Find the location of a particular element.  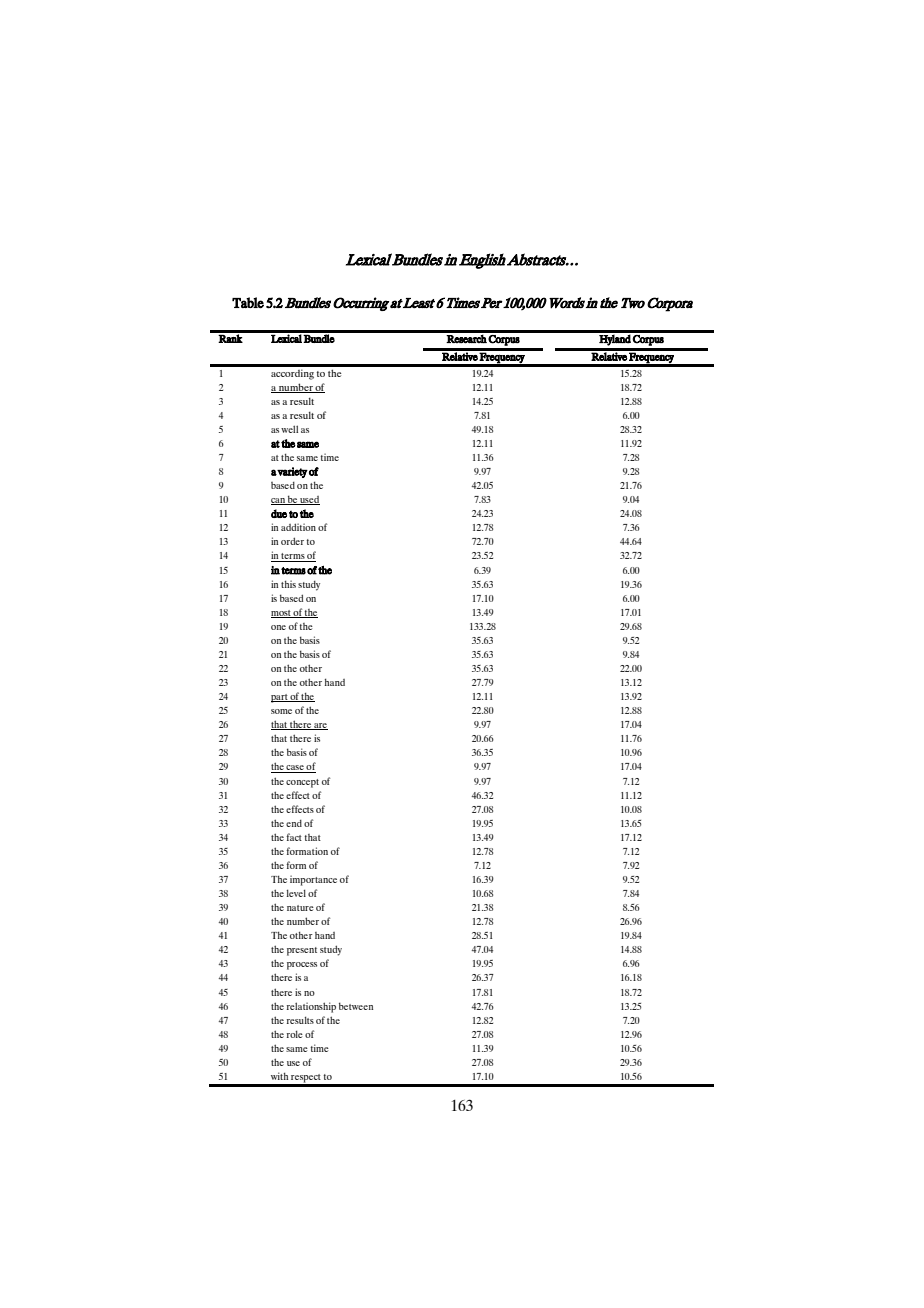

importance is located at coordinates (313, 880).
